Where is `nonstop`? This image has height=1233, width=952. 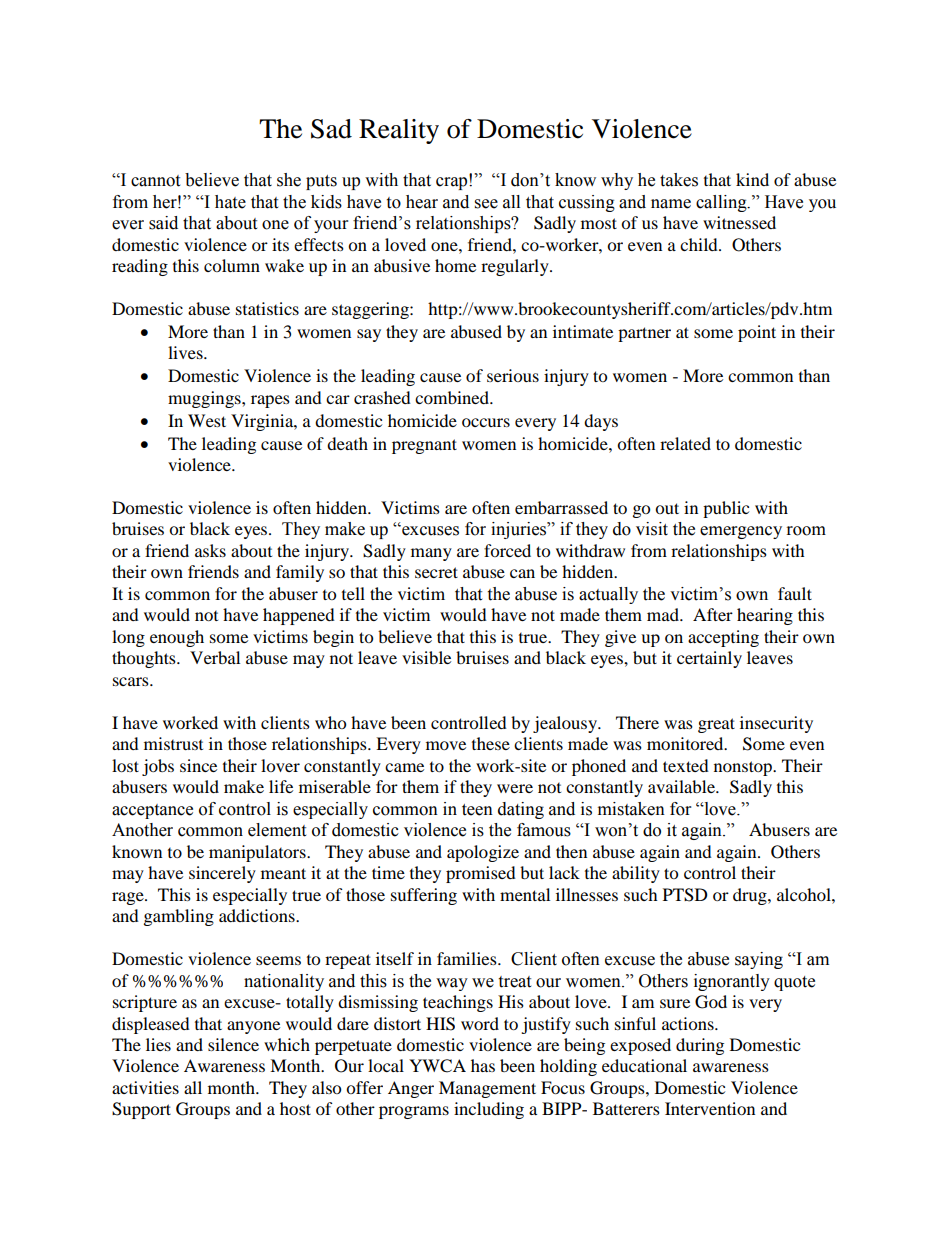
nonstop is located at coordinates (744, 768).
